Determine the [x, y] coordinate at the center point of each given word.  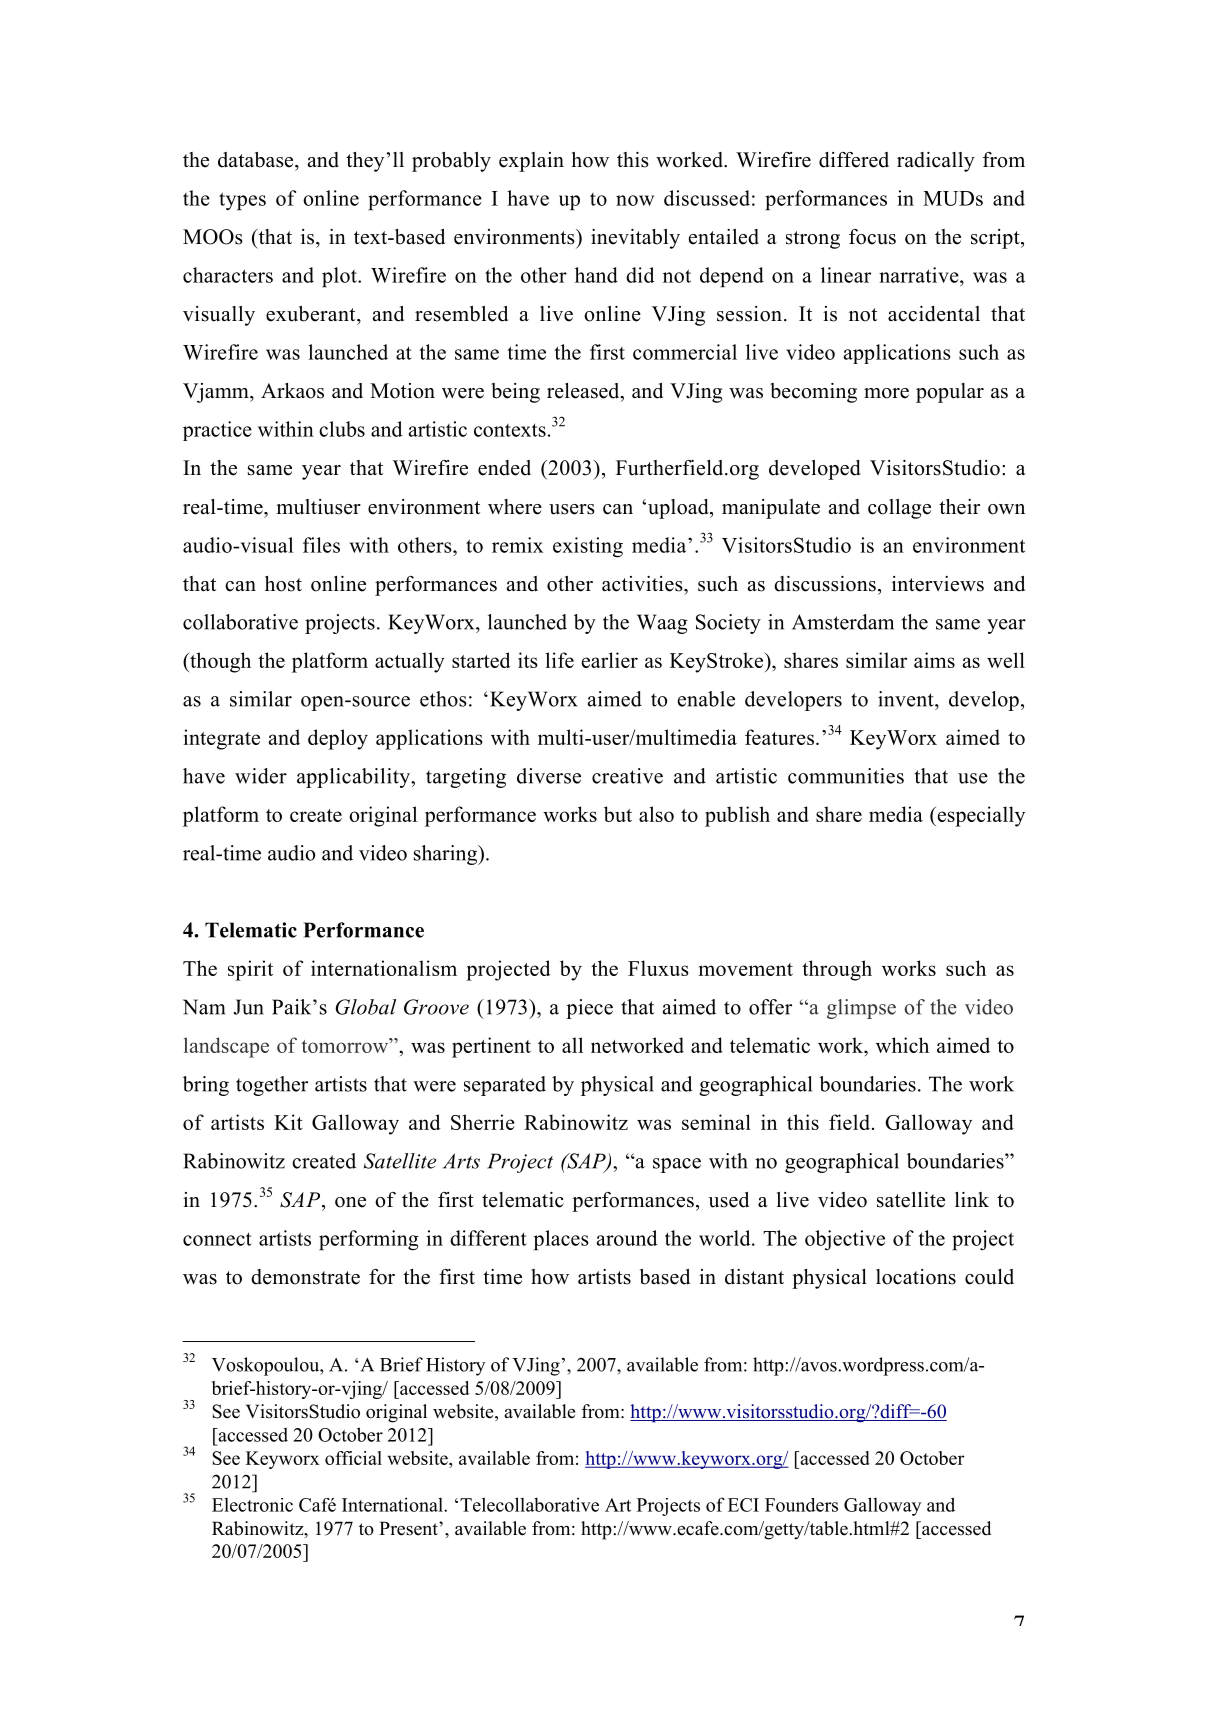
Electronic [252, 1505]
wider [261, 776]
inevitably [635, 239]
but [618, 814]
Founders [801, 1505]
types [242, 201]
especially [980, 816]
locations [916, 1277]
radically [936, 162]
